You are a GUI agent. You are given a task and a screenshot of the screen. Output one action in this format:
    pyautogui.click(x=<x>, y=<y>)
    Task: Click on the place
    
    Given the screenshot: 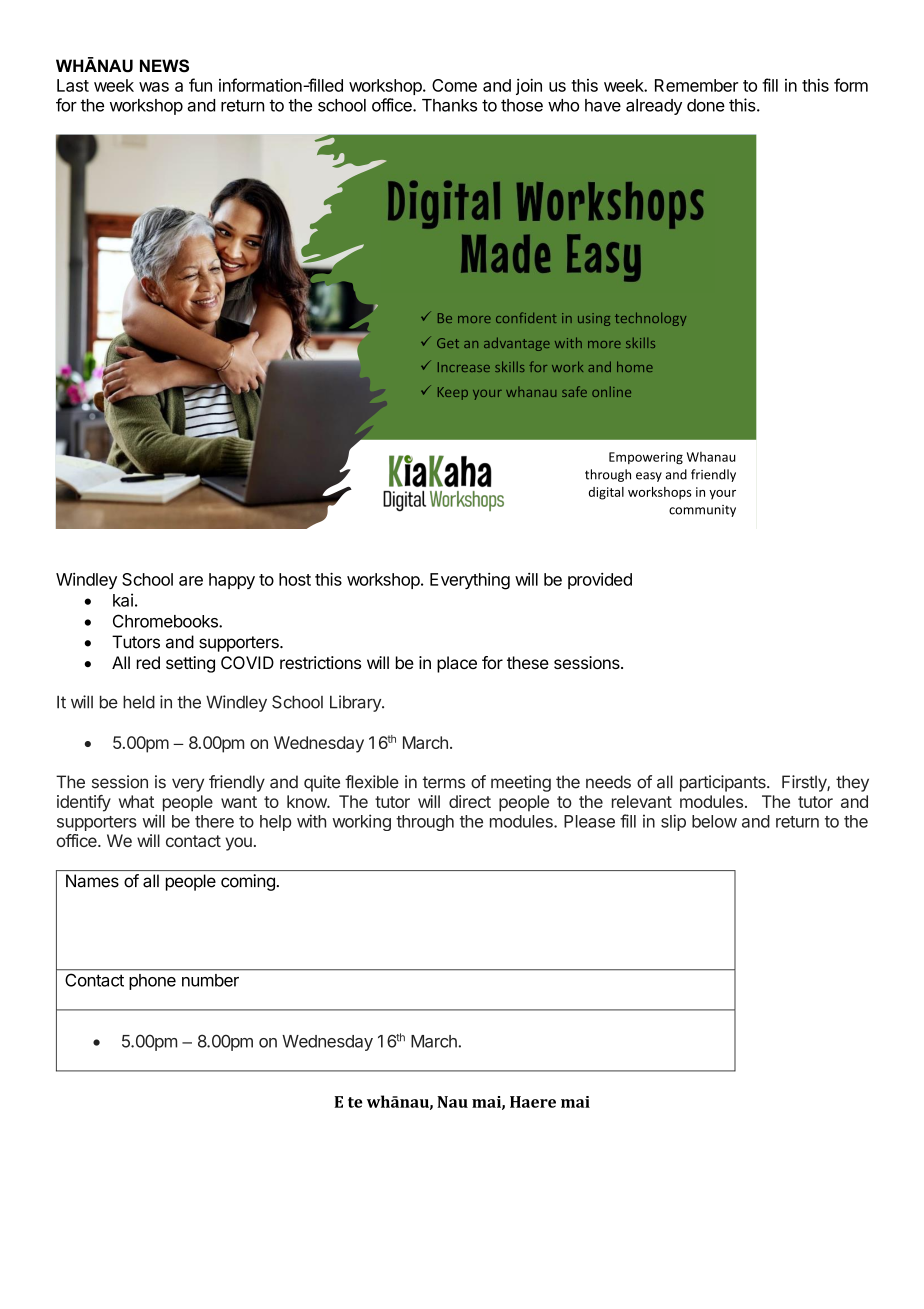 What is the action you would take?
    pyautogui.click(x=457, y=664)
